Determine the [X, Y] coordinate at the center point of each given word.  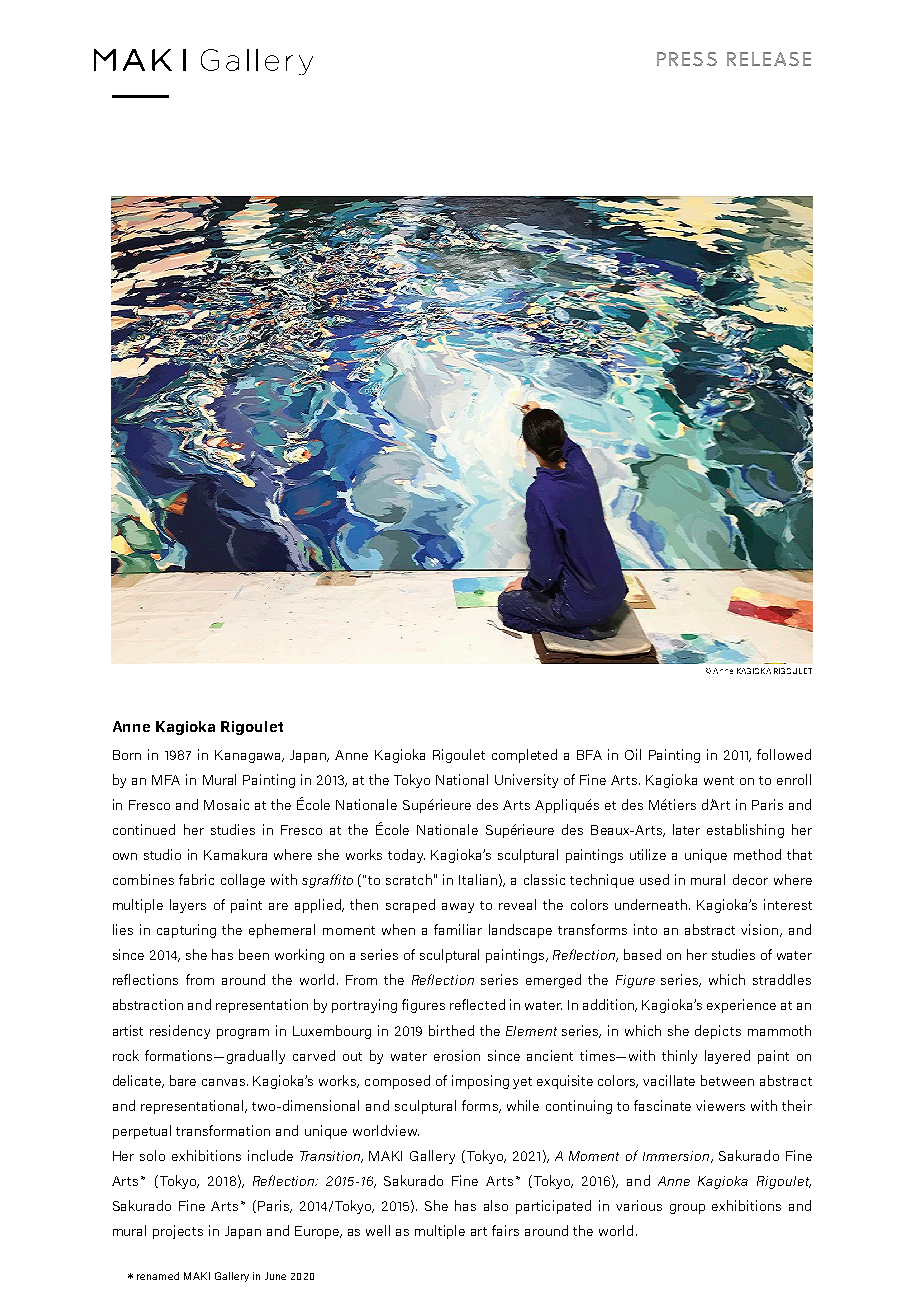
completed [524, 756]
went [719, 780]
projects [178, 1232]
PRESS [687, 59]
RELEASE [769, 59]
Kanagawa [249, 756]
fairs [505, 1230]
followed [784, 754]
